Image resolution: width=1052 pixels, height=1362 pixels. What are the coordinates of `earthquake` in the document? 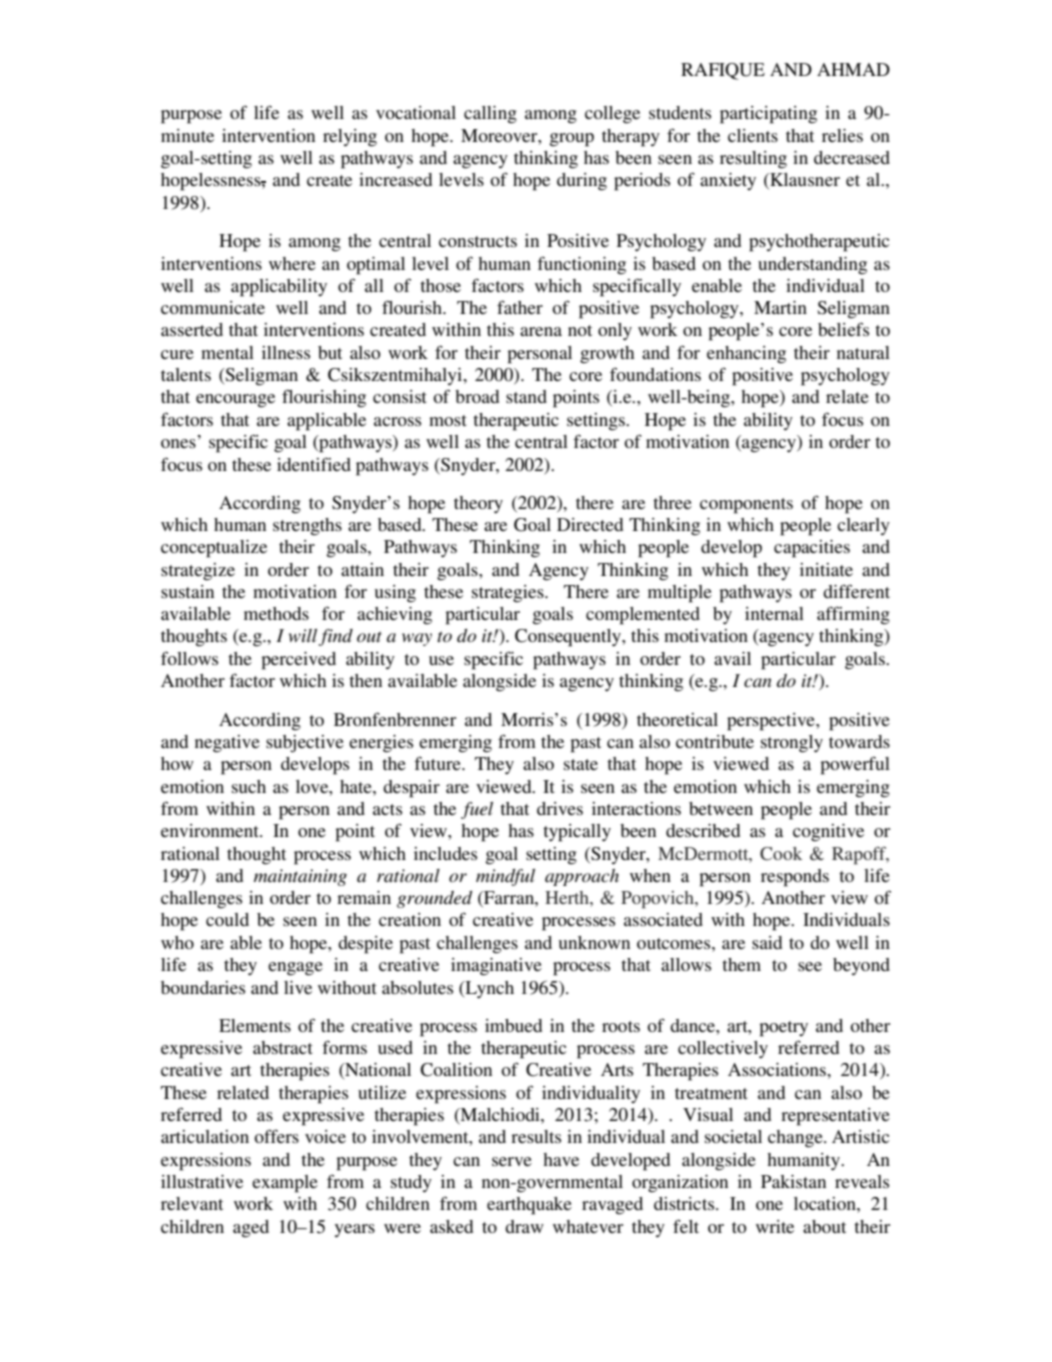 It's located at (529, 1206).
